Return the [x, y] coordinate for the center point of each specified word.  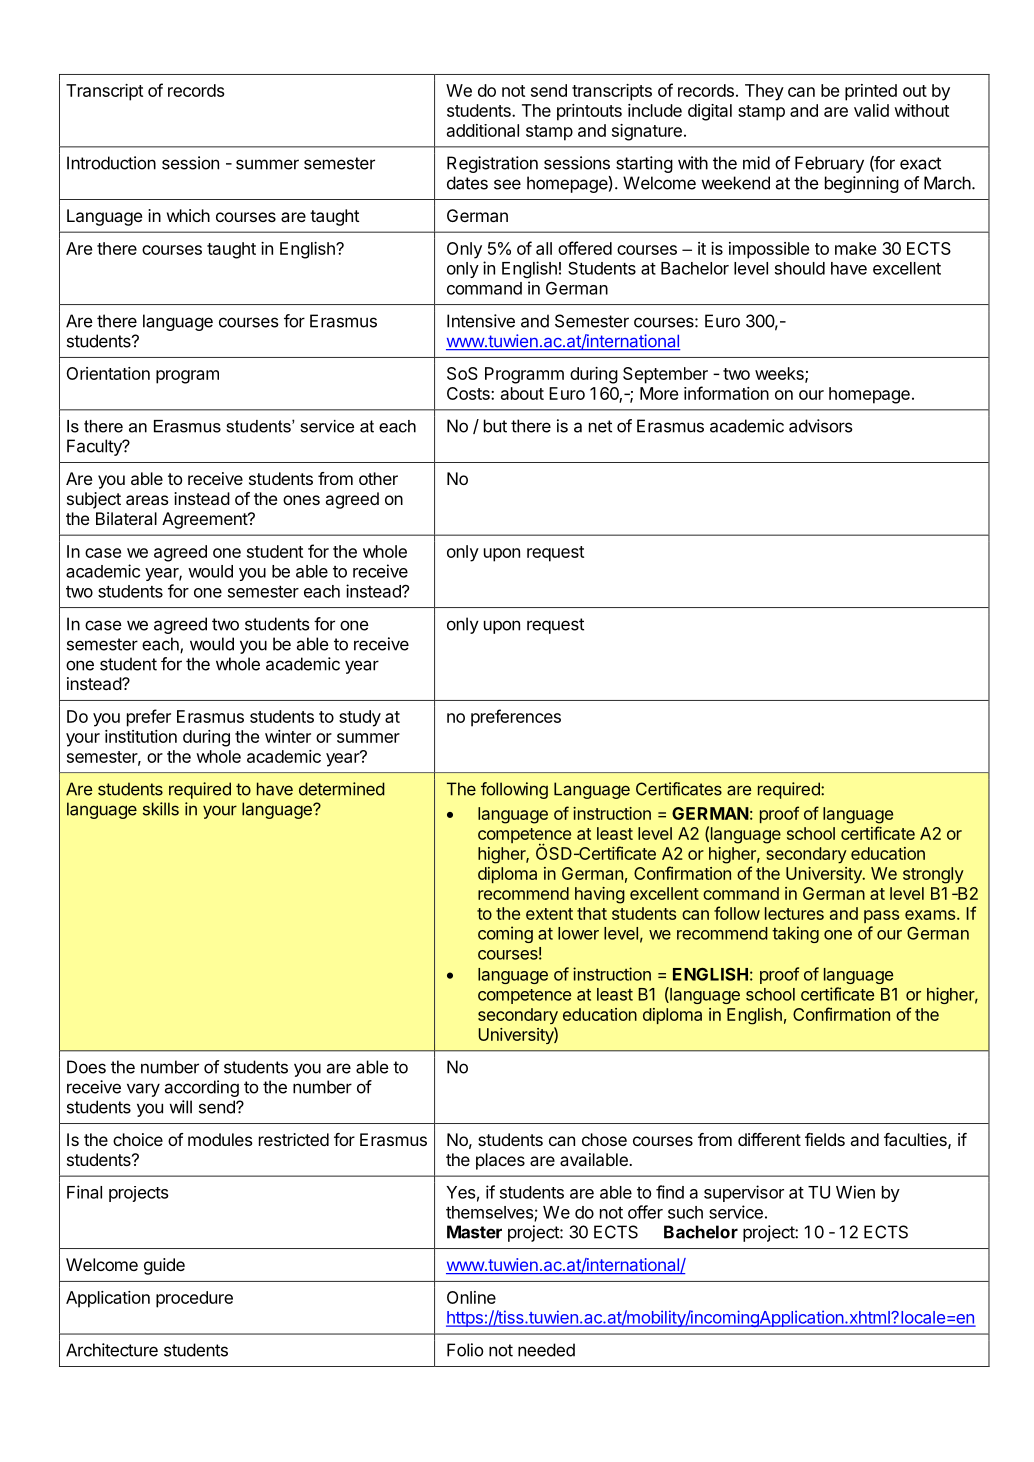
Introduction [111, 163]
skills [161, 809]
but [495, 426]
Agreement [205, 520]
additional [483, 130]
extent [549, 914]
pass [881, 916]
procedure [194, 1299]
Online [471, 1297]
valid [871, 110]
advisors [821, 426]
